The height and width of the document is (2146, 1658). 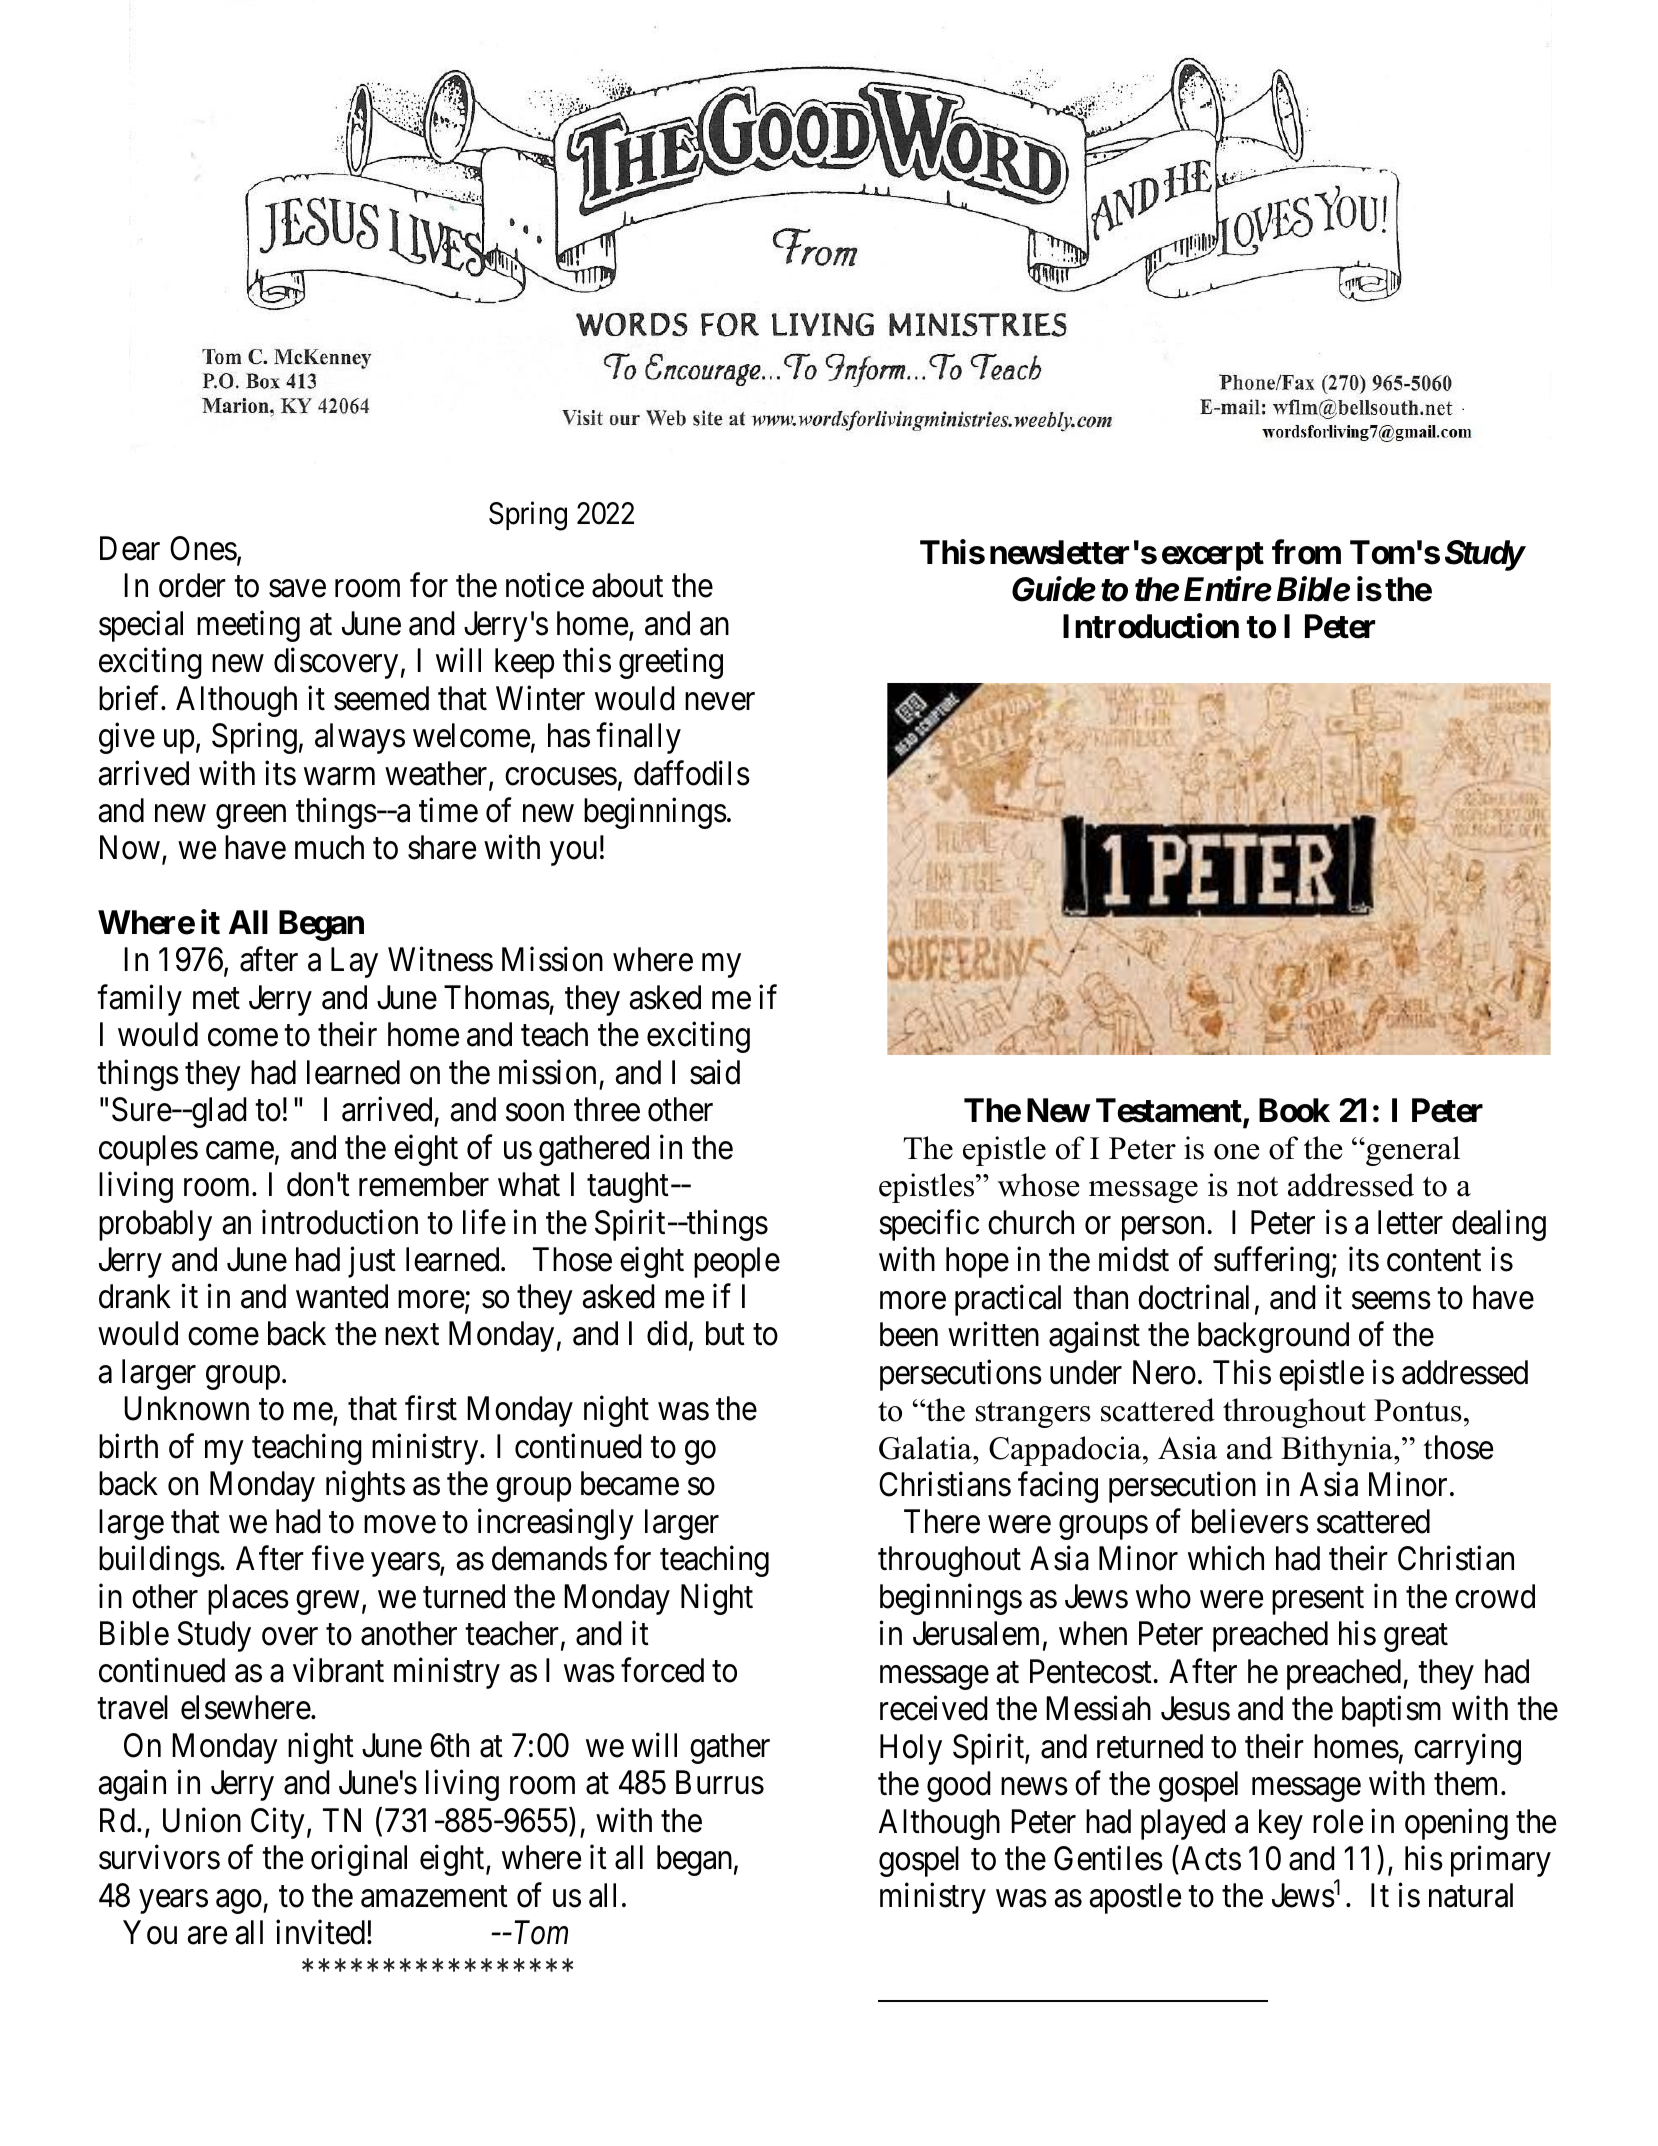 I want to click on said, so click(x=715, y=1072).
